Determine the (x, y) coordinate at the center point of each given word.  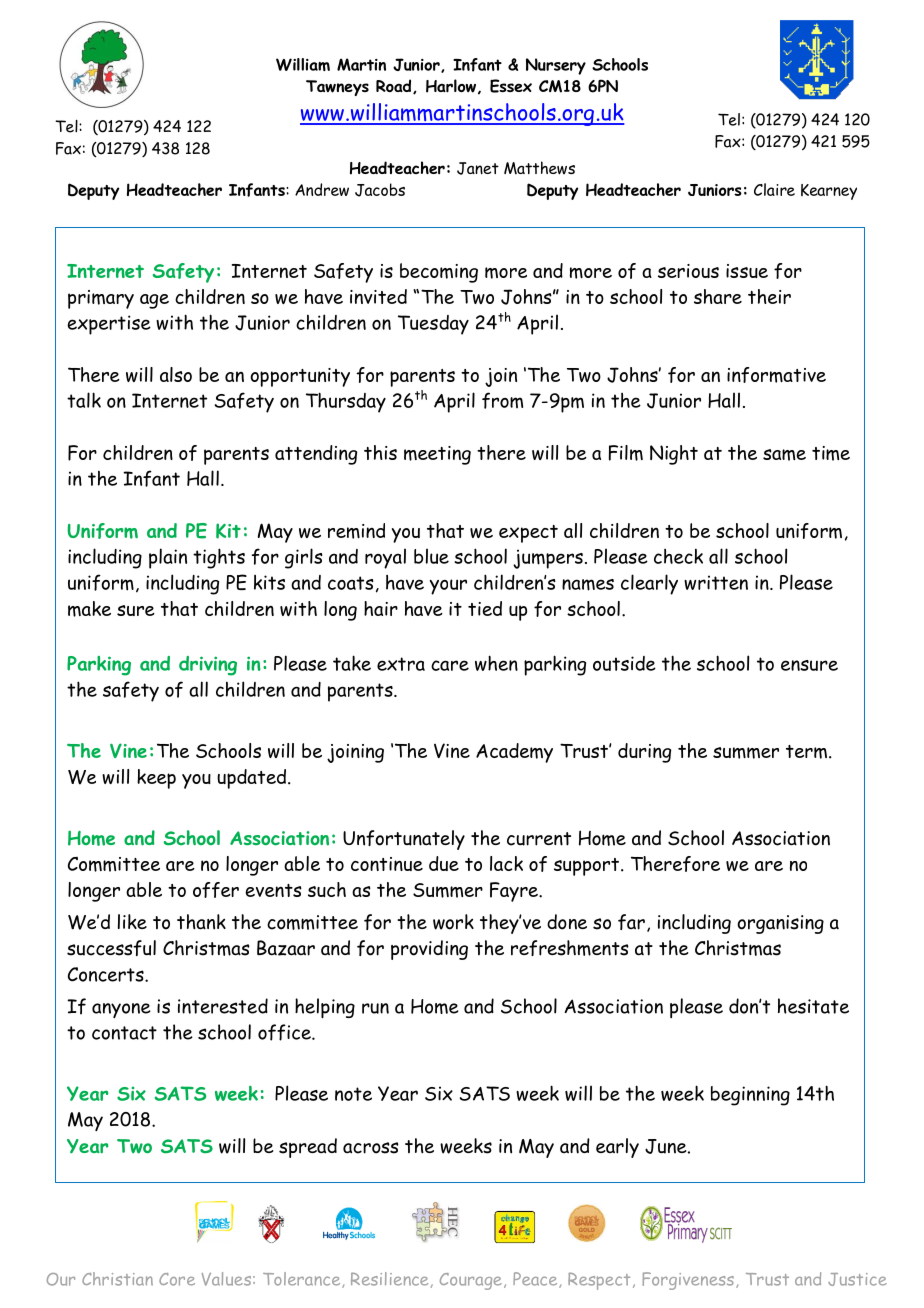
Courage (471, 1281)
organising (780, 924)
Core (177, 1279)
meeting (437, 455)
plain (168, 558)
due (444, 863)
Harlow (451, 86)
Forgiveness (688, 1281)
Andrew (322, 189)
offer (216, 890)
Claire (774, 189)
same (784, 455)
